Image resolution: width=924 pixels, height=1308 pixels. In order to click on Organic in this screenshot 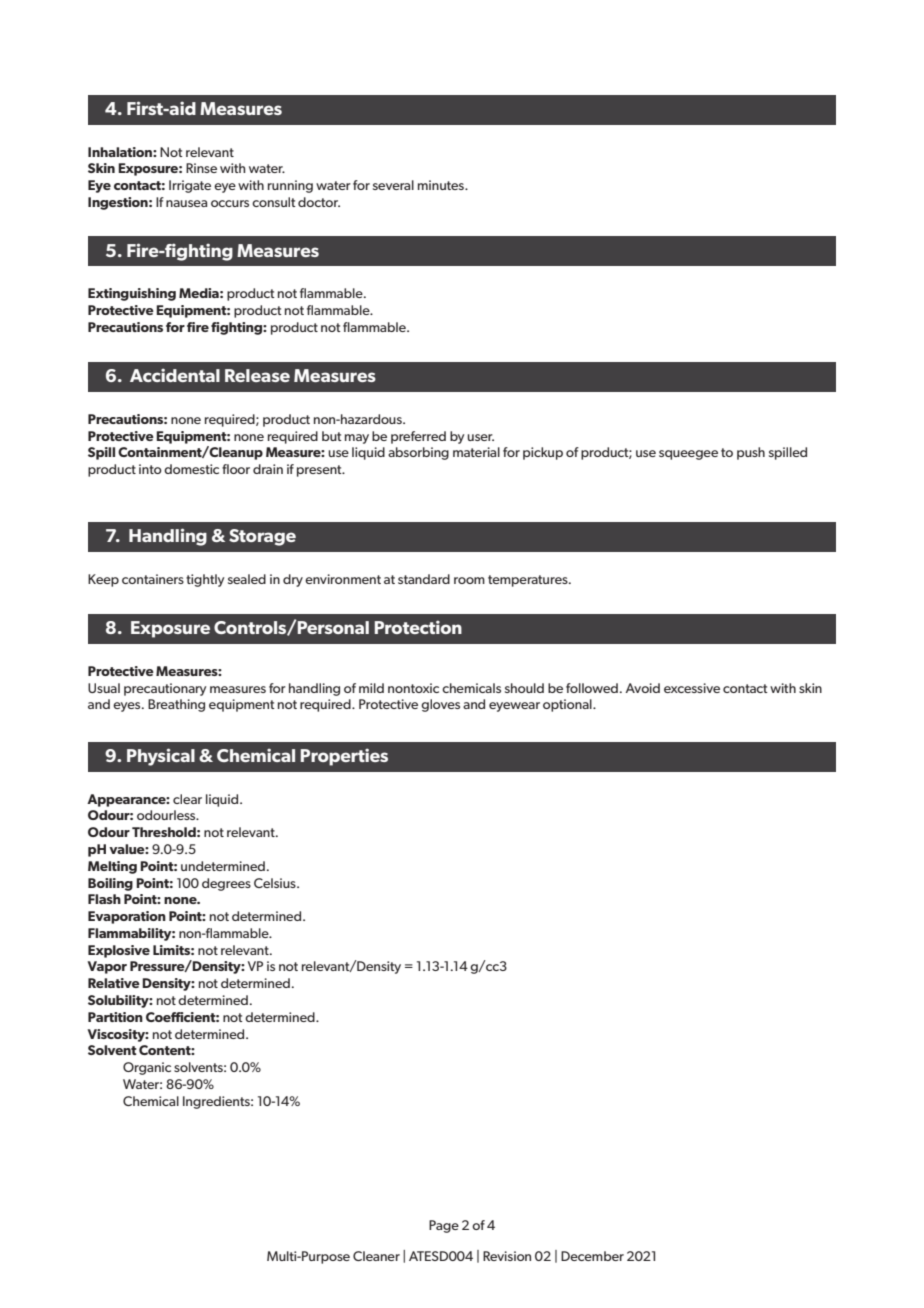, I will do `click(147, 1068)`.
